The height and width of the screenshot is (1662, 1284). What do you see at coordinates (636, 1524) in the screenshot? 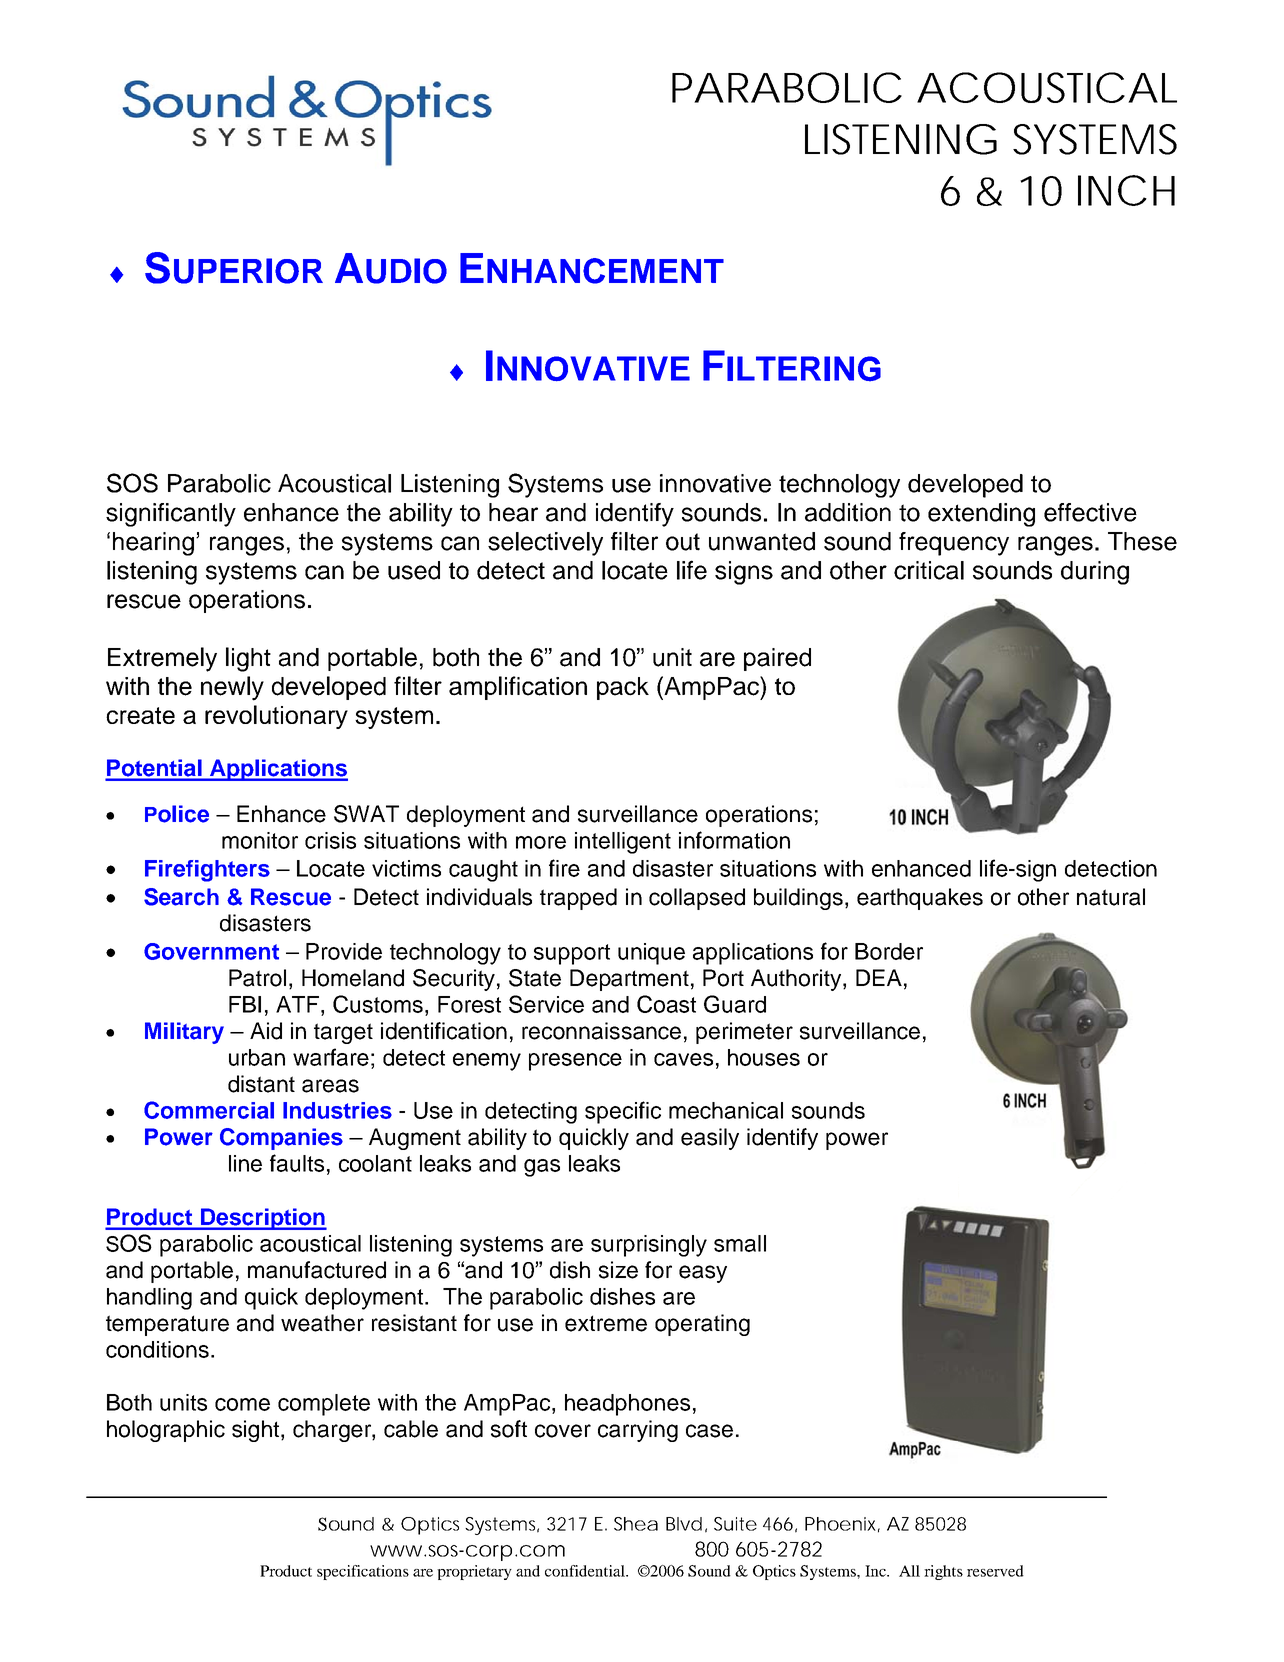
I see `Shea` at bounding box center [636, 1524].
